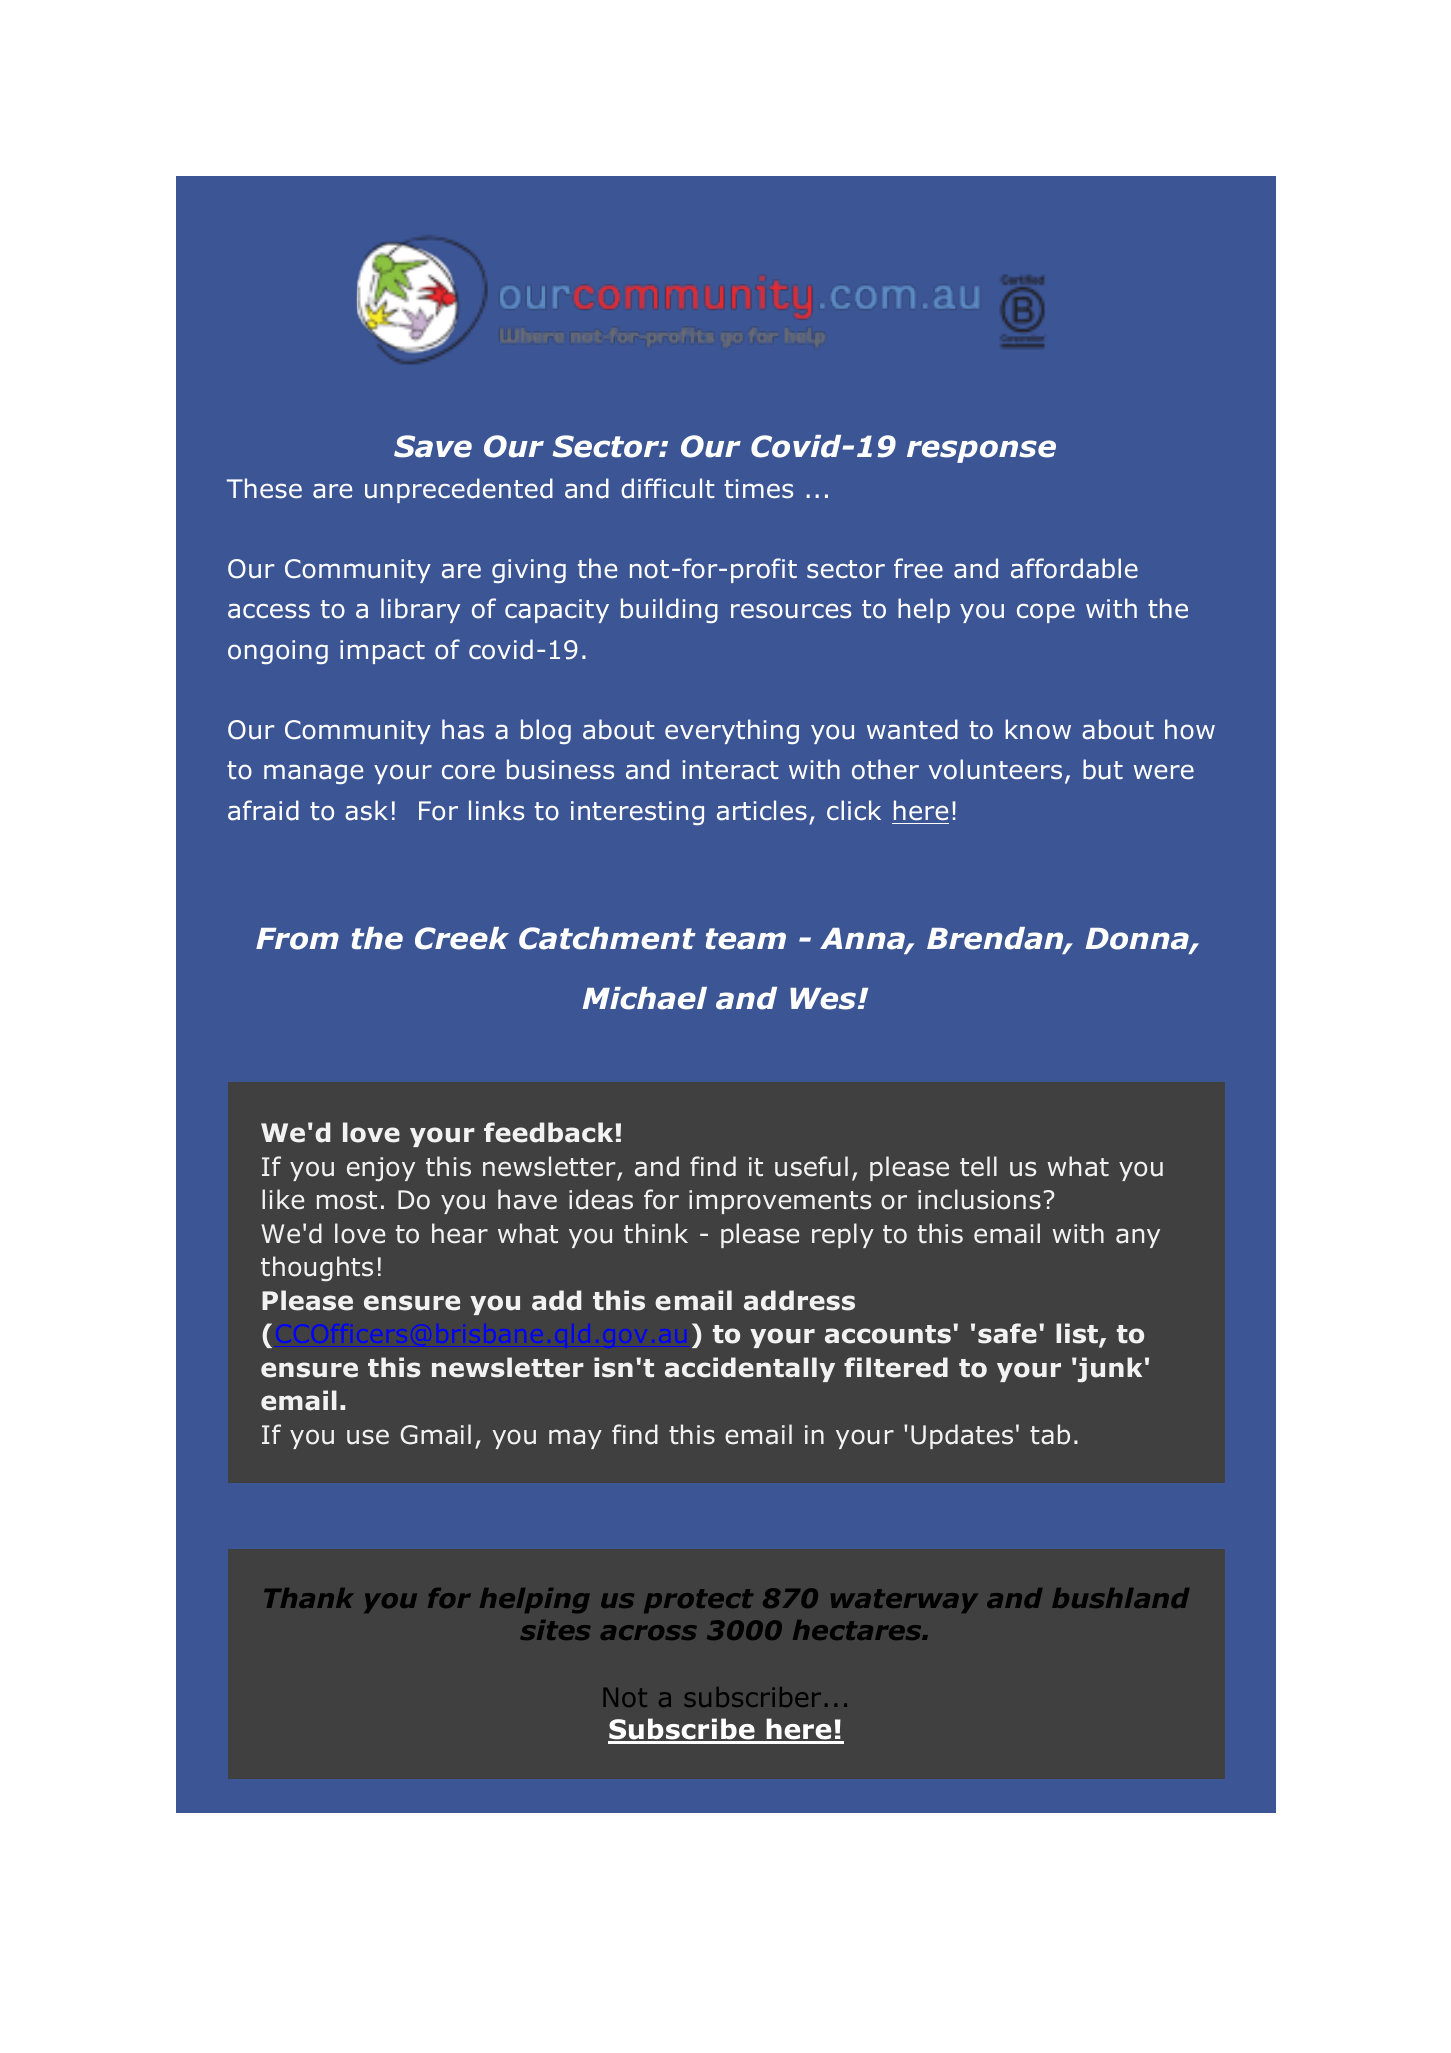 The height and width of the document is (2053, 1451). What do you see at coordinates (1120, 1598) in the document?
I see `bushland` at bounding box center [1120, 1598].
